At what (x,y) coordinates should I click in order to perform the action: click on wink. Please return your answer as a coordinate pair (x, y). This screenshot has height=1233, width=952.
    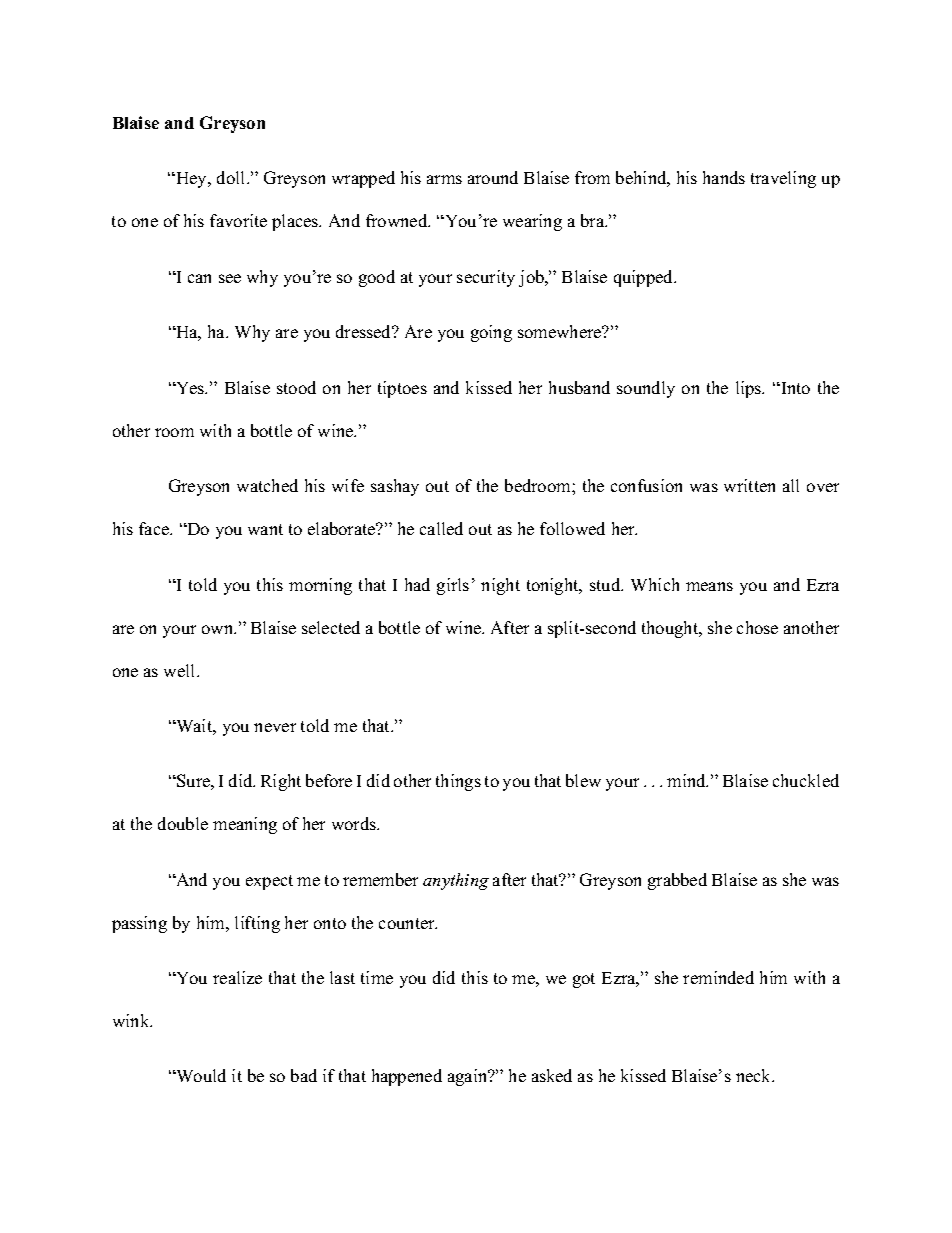
    Looking at the image, I should click on (132, 1020).
